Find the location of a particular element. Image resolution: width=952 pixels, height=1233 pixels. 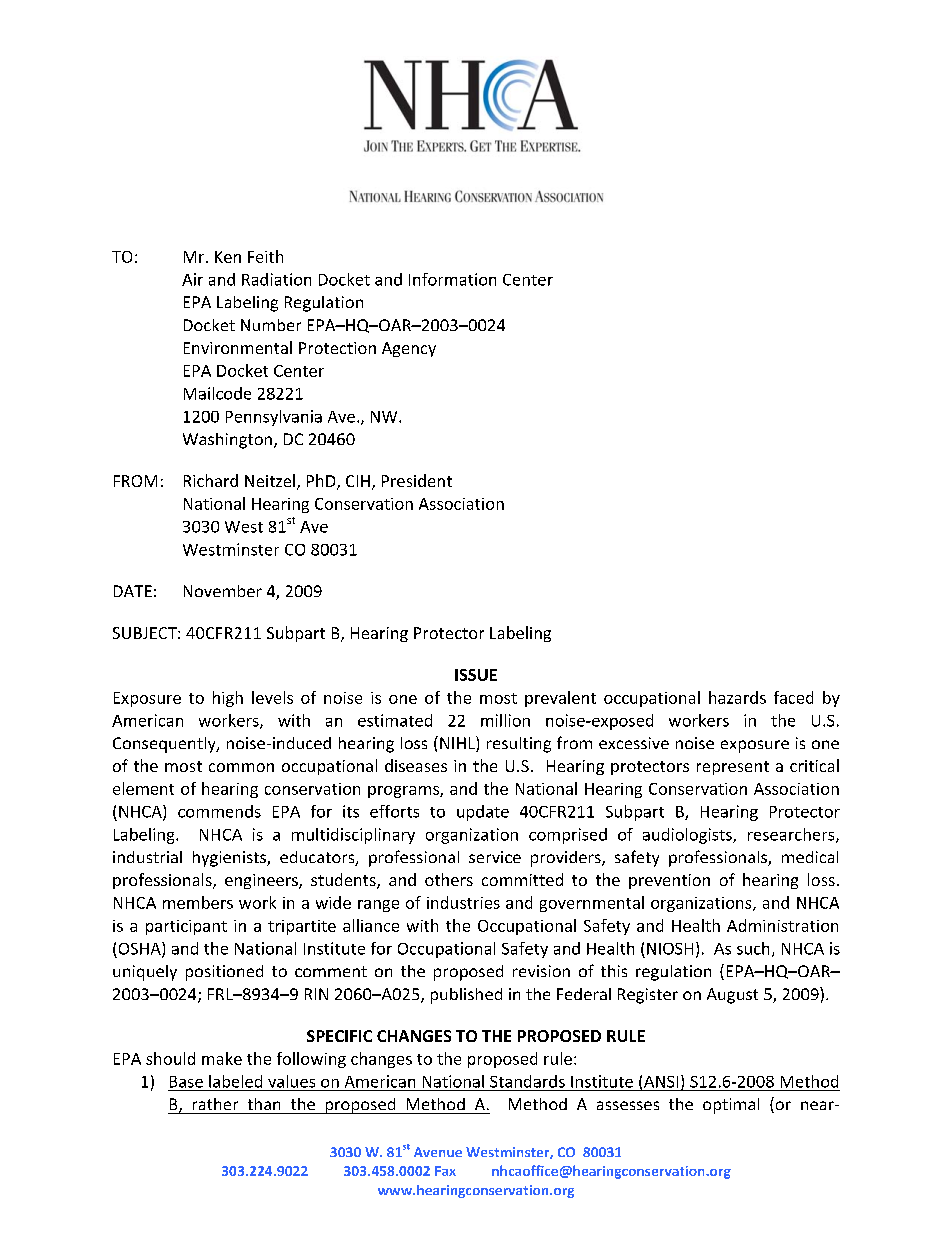

Information is located at coordinates (452, 279).
